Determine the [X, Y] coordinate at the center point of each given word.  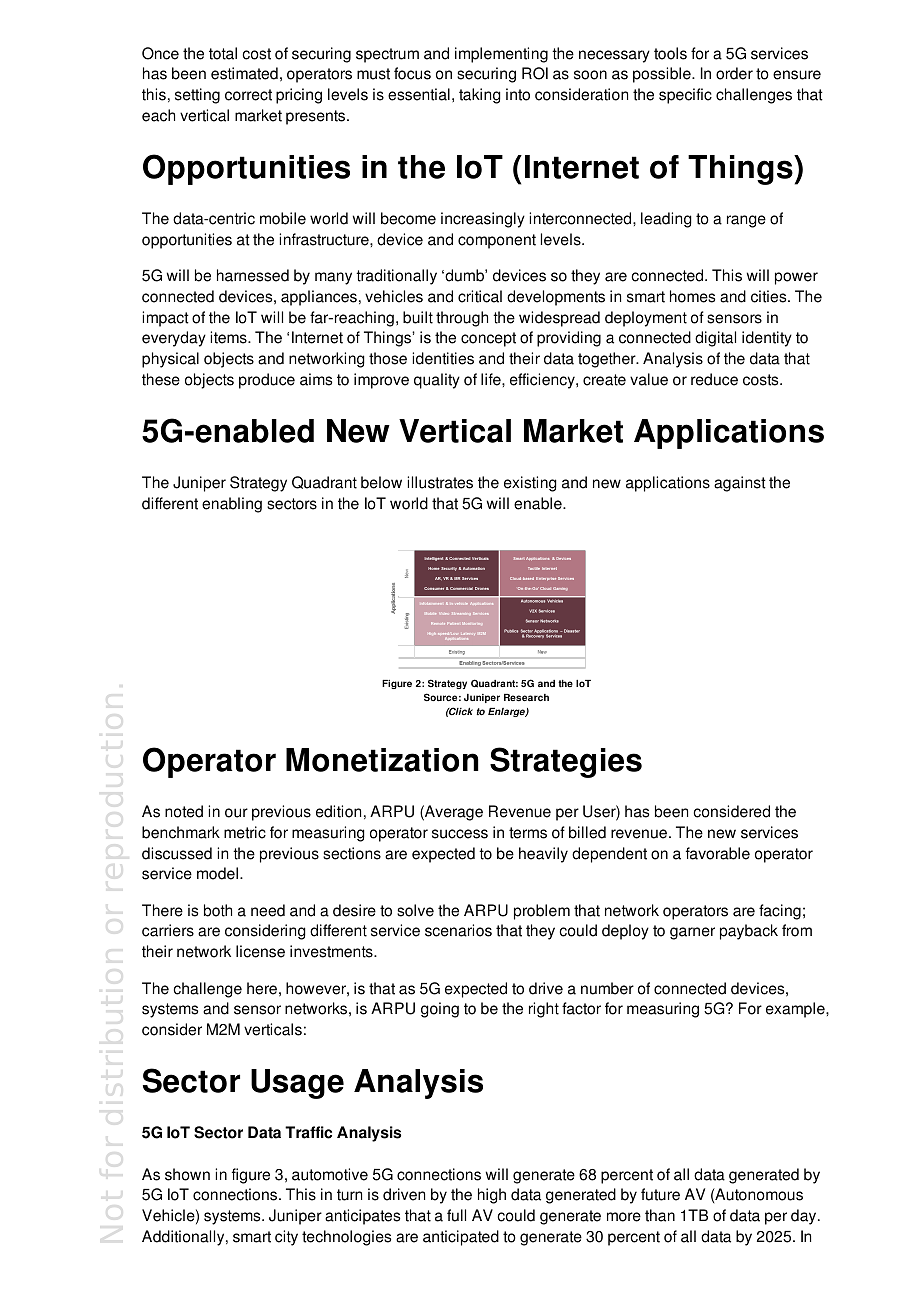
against [740, 484]
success [460, 834]
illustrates [440, 482]
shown [187, 1174]
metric [245, 832]
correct [248, 95]
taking [480, 96]
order [734, 73]
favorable [718, 853]
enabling [232, 505]
